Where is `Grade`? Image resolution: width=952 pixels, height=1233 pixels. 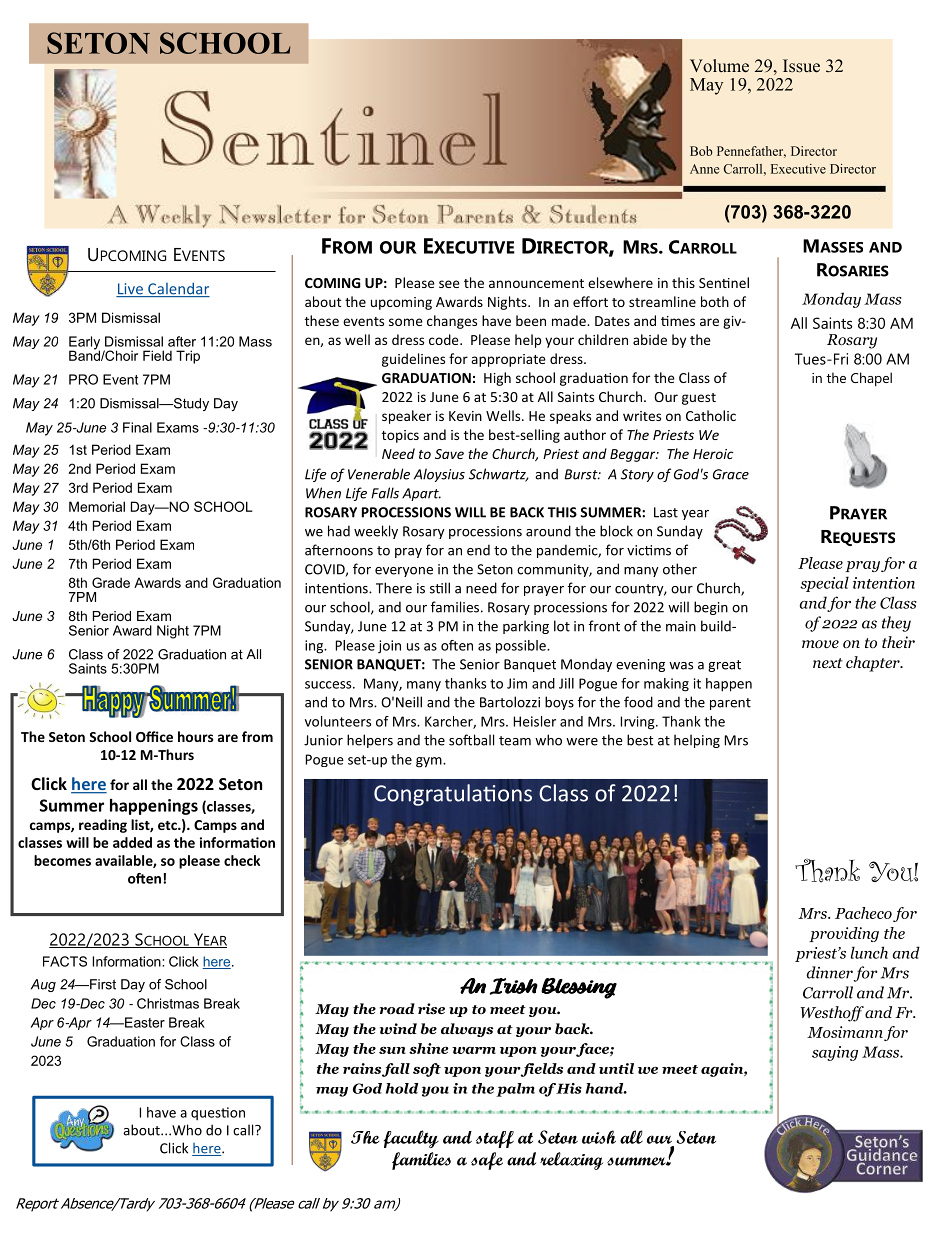
Grade is located at coordinates (111, 582).
